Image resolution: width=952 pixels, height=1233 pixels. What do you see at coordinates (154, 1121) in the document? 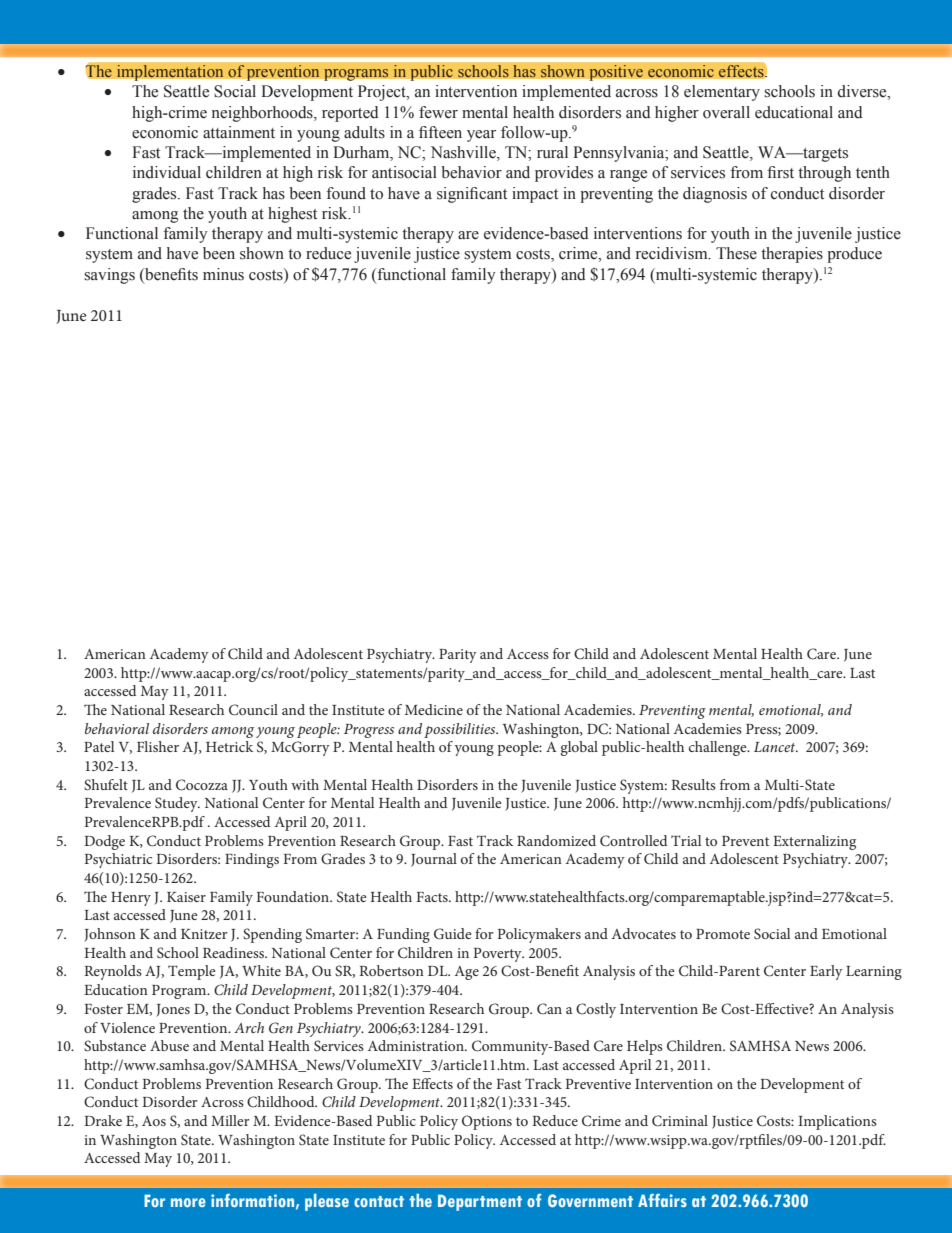
I see `Aos` at bounding box center [154, 1121].
